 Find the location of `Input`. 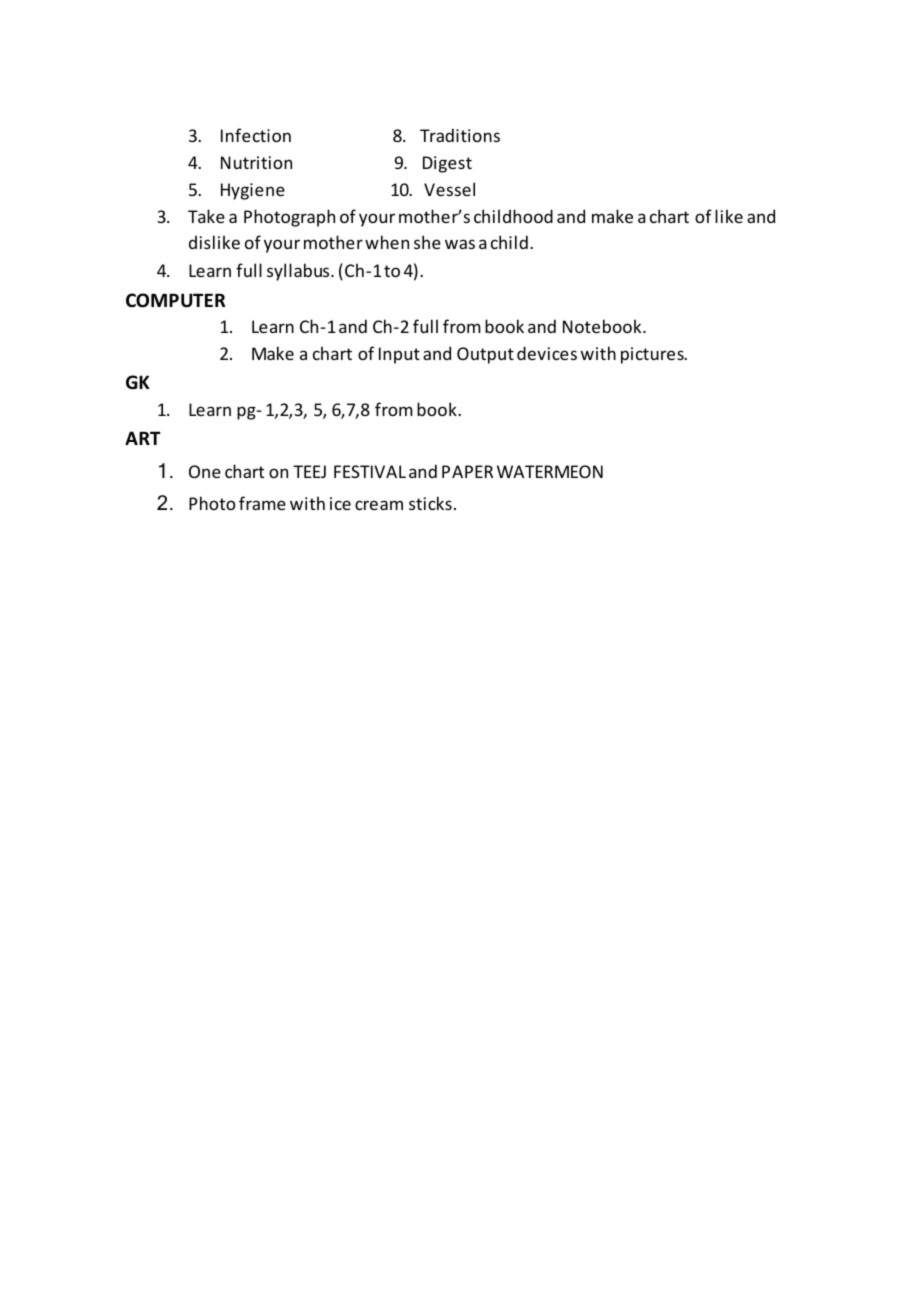

Input is located at coordinates (399, 355).
